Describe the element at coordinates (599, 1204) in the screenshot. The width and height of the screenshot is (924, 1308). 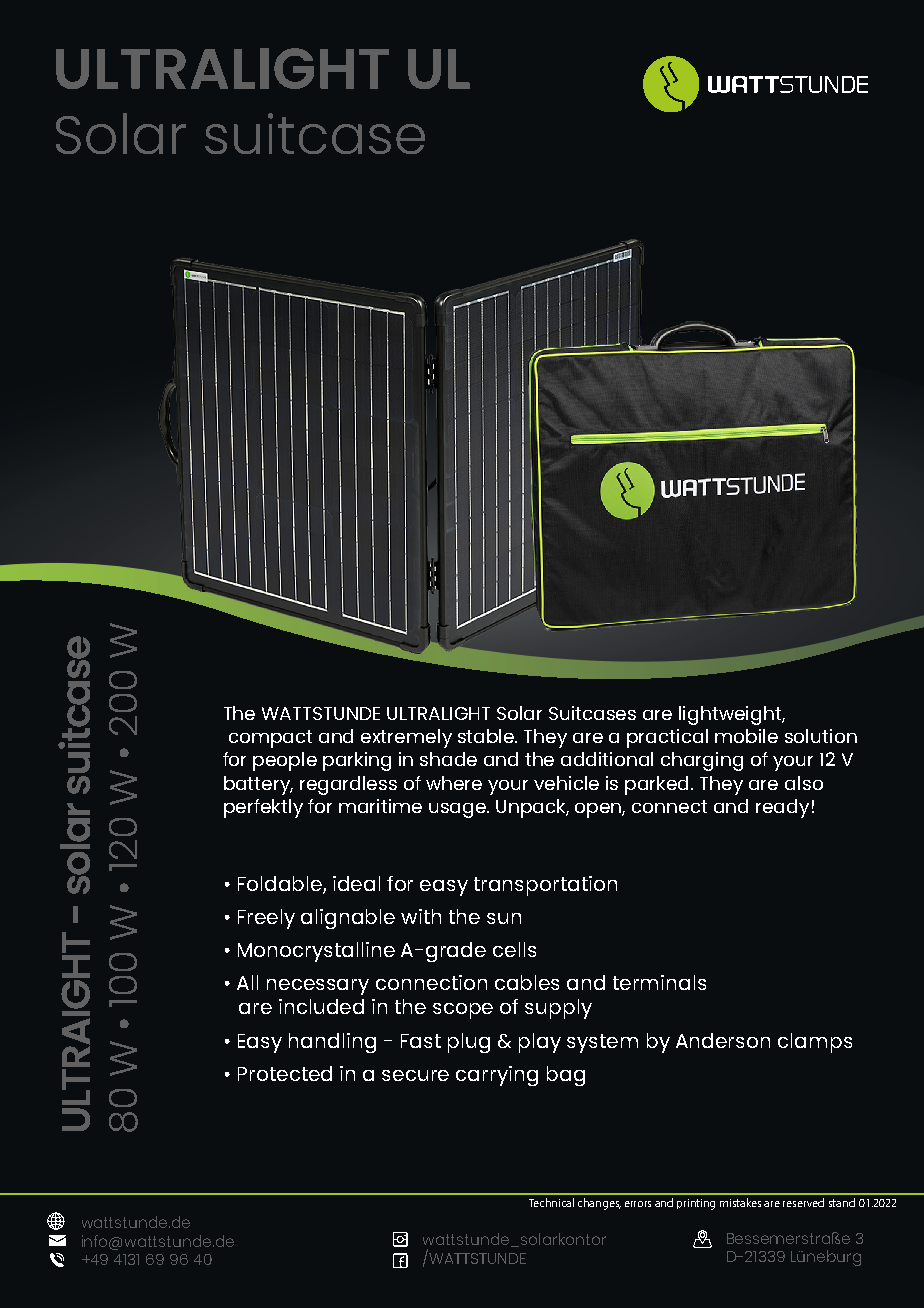
I see `changes` at that location.
